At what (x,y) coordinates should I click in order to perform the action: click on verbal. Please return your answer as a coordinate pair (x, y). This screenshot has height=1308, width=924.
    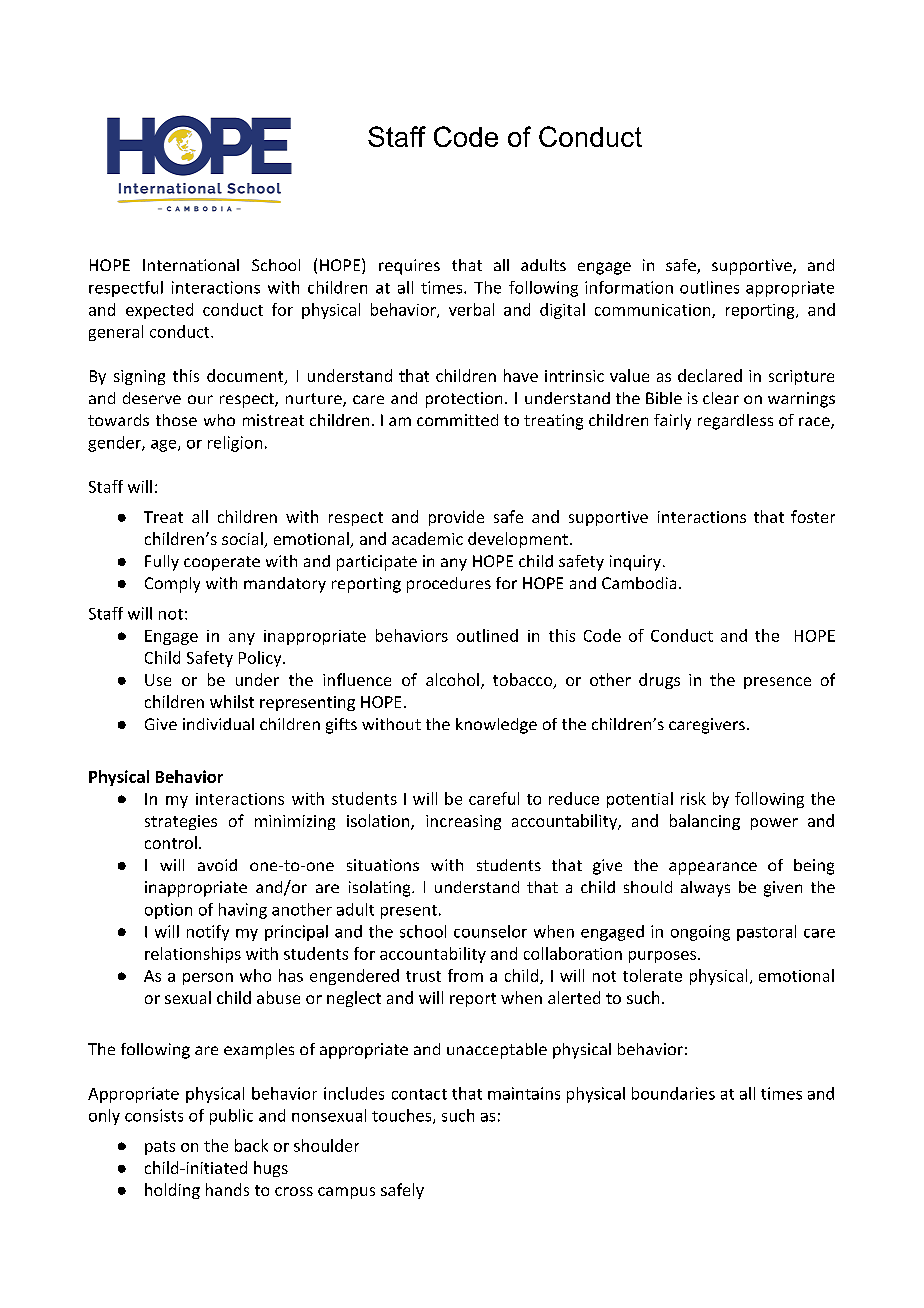
    Looking at the image, I should click on (471, 309).
